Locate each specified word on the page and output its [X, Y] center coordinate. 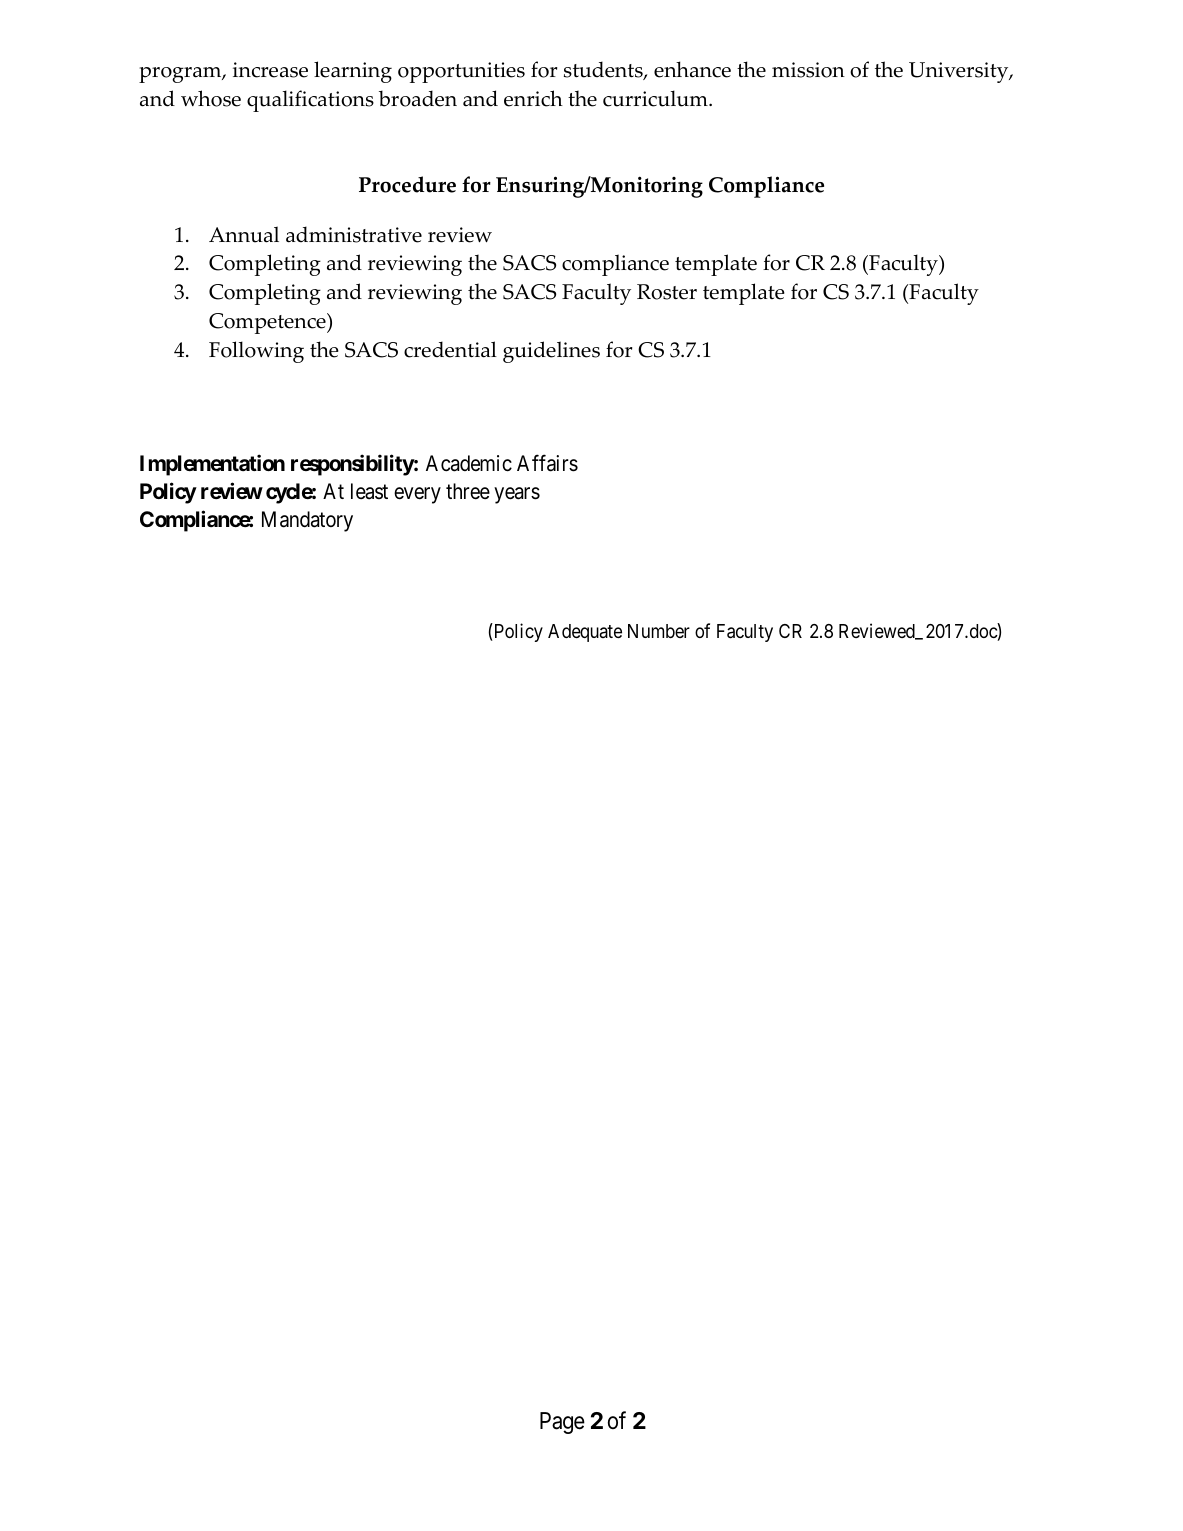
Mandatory [307, 521]
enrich [533, 98]
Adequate [585, 633]
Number [659, 631]
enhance [692, 69]
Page [562, 1423]
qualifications [310, 101]
